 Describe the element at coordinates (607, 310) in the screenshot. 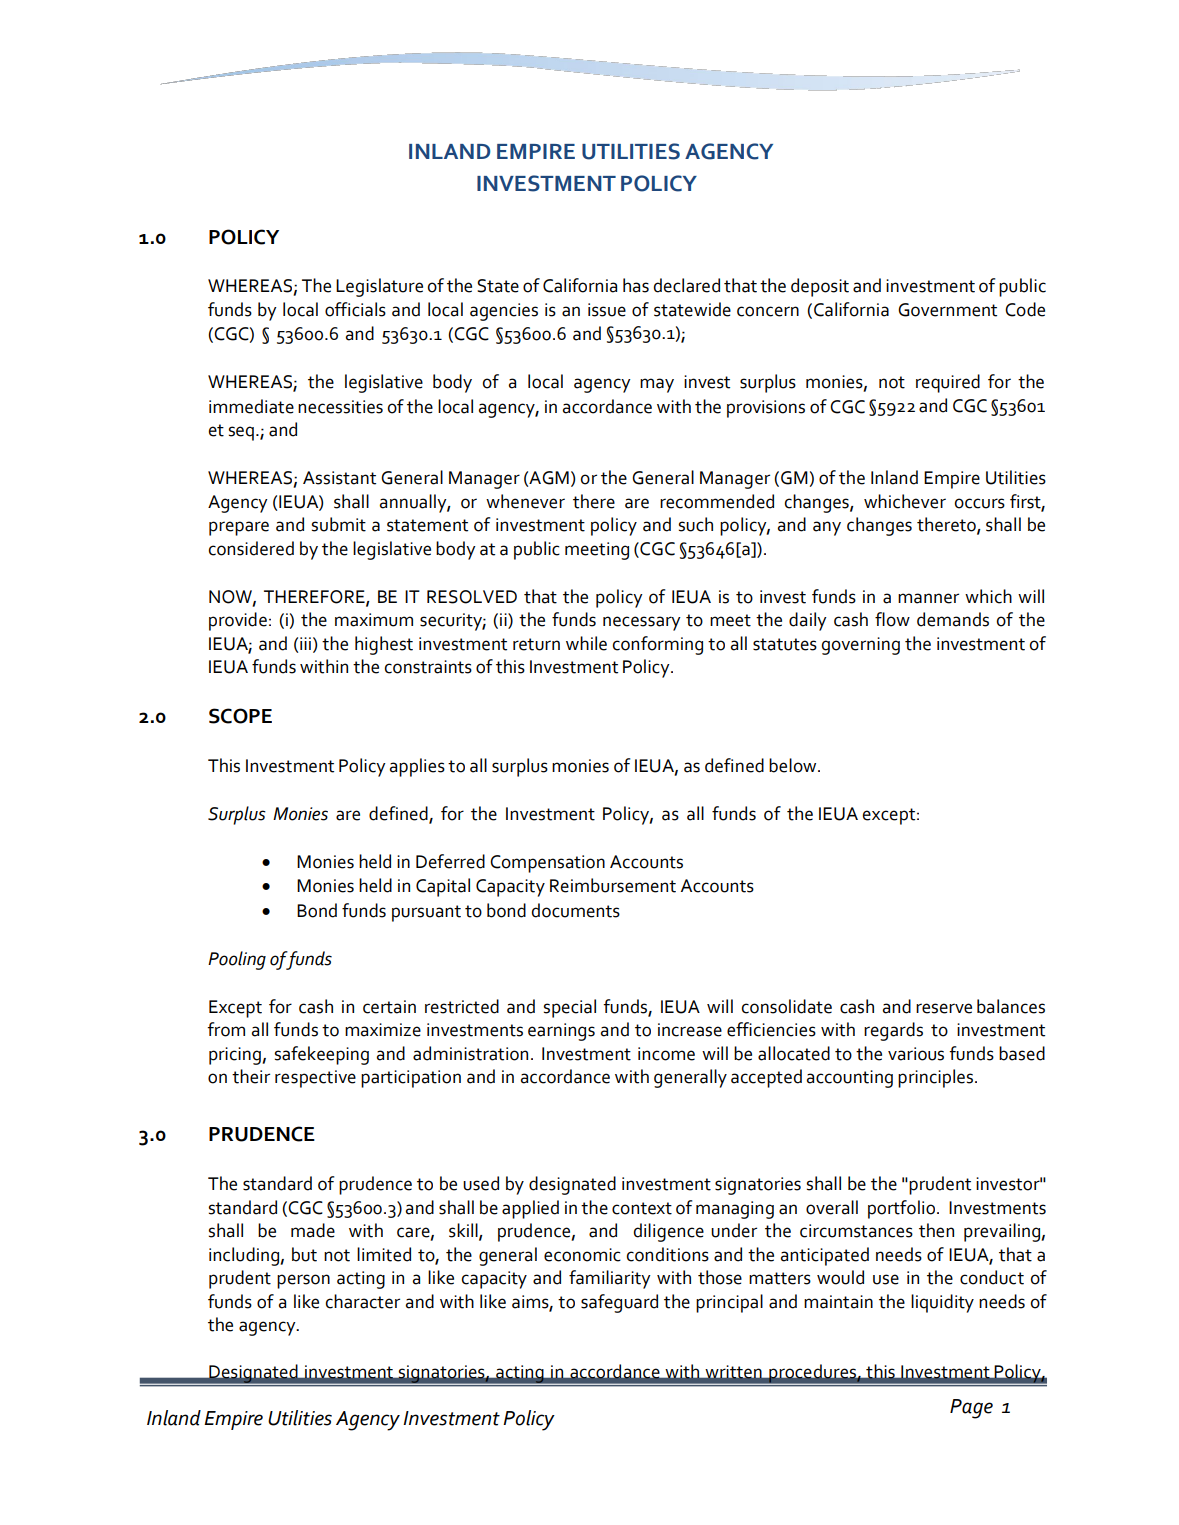

I see `issue` at that location.
